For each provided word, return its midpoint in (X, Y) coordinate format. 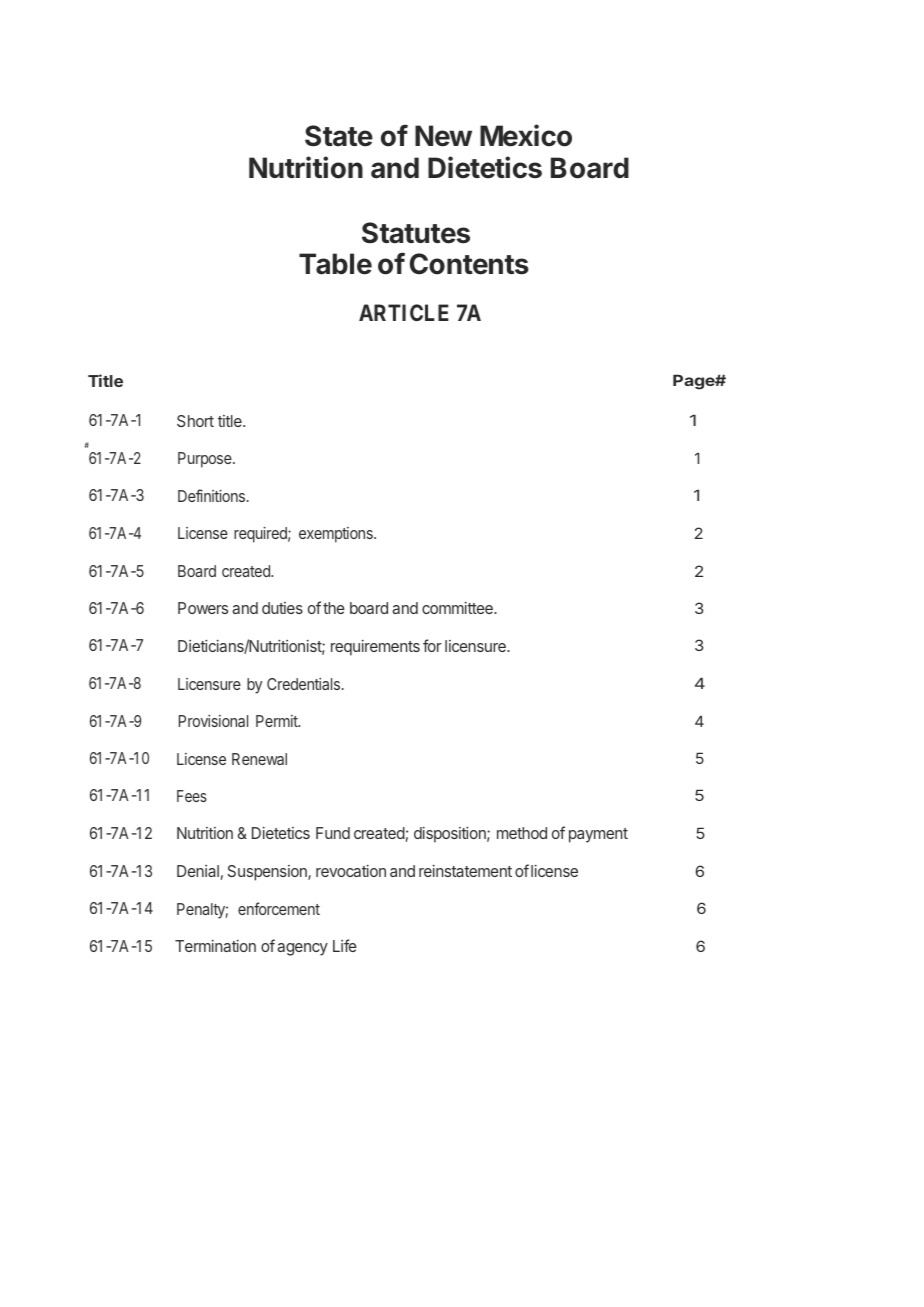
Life (345, 945)
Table (335, 264)
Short (195, 421)
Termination (215, 946)
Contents (469, 264)
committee (458, 608)
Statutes (416, 233)
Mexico (526, 135)
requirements (375, 648)
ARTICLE (404, 312)
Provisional (213, 721)
